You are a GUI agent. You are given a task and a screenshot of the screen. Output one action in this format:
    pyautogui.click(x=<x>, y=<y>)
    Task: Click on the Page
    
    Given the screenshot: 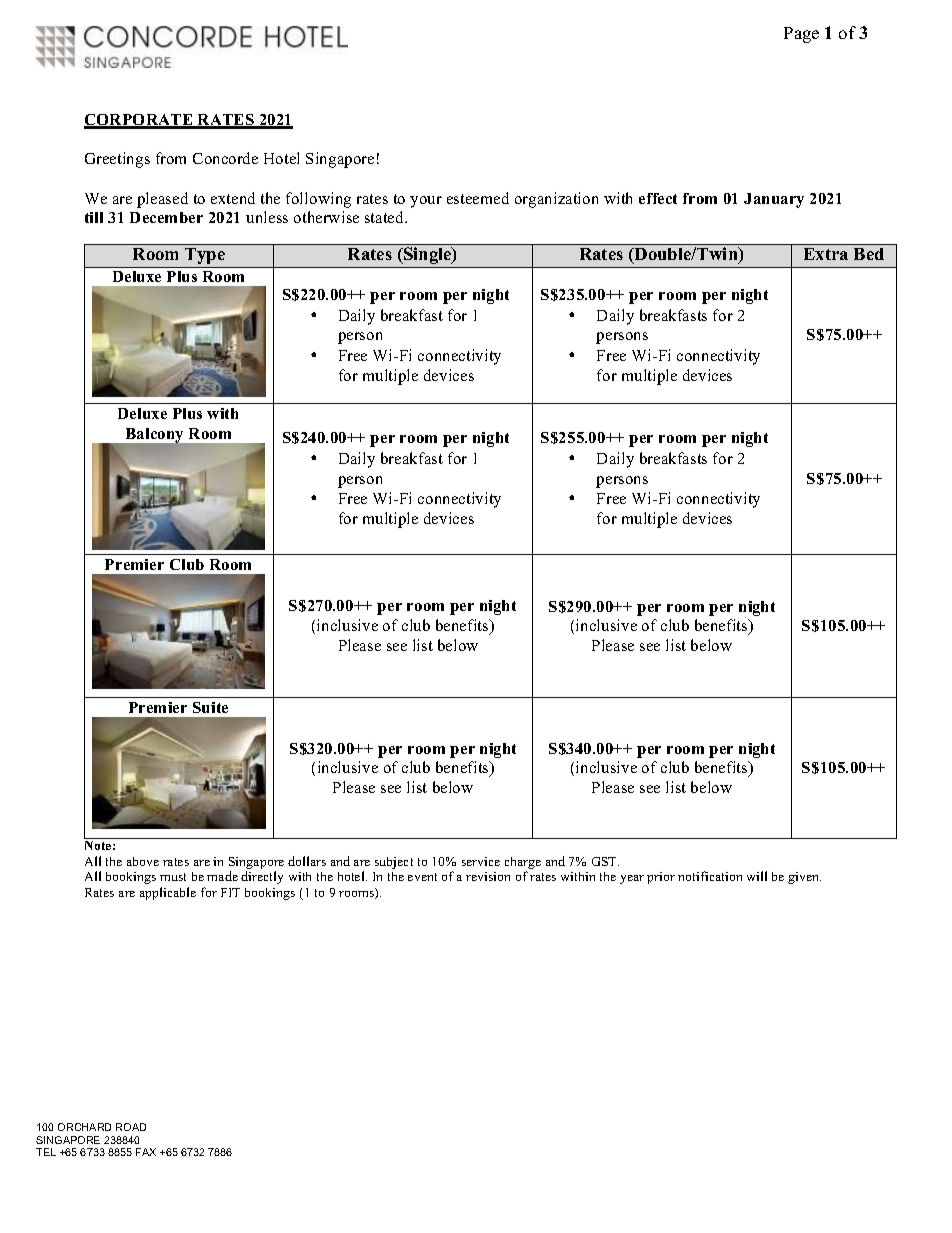 What is the action you would take?
    pyautogui.click(x=801, y=35)
